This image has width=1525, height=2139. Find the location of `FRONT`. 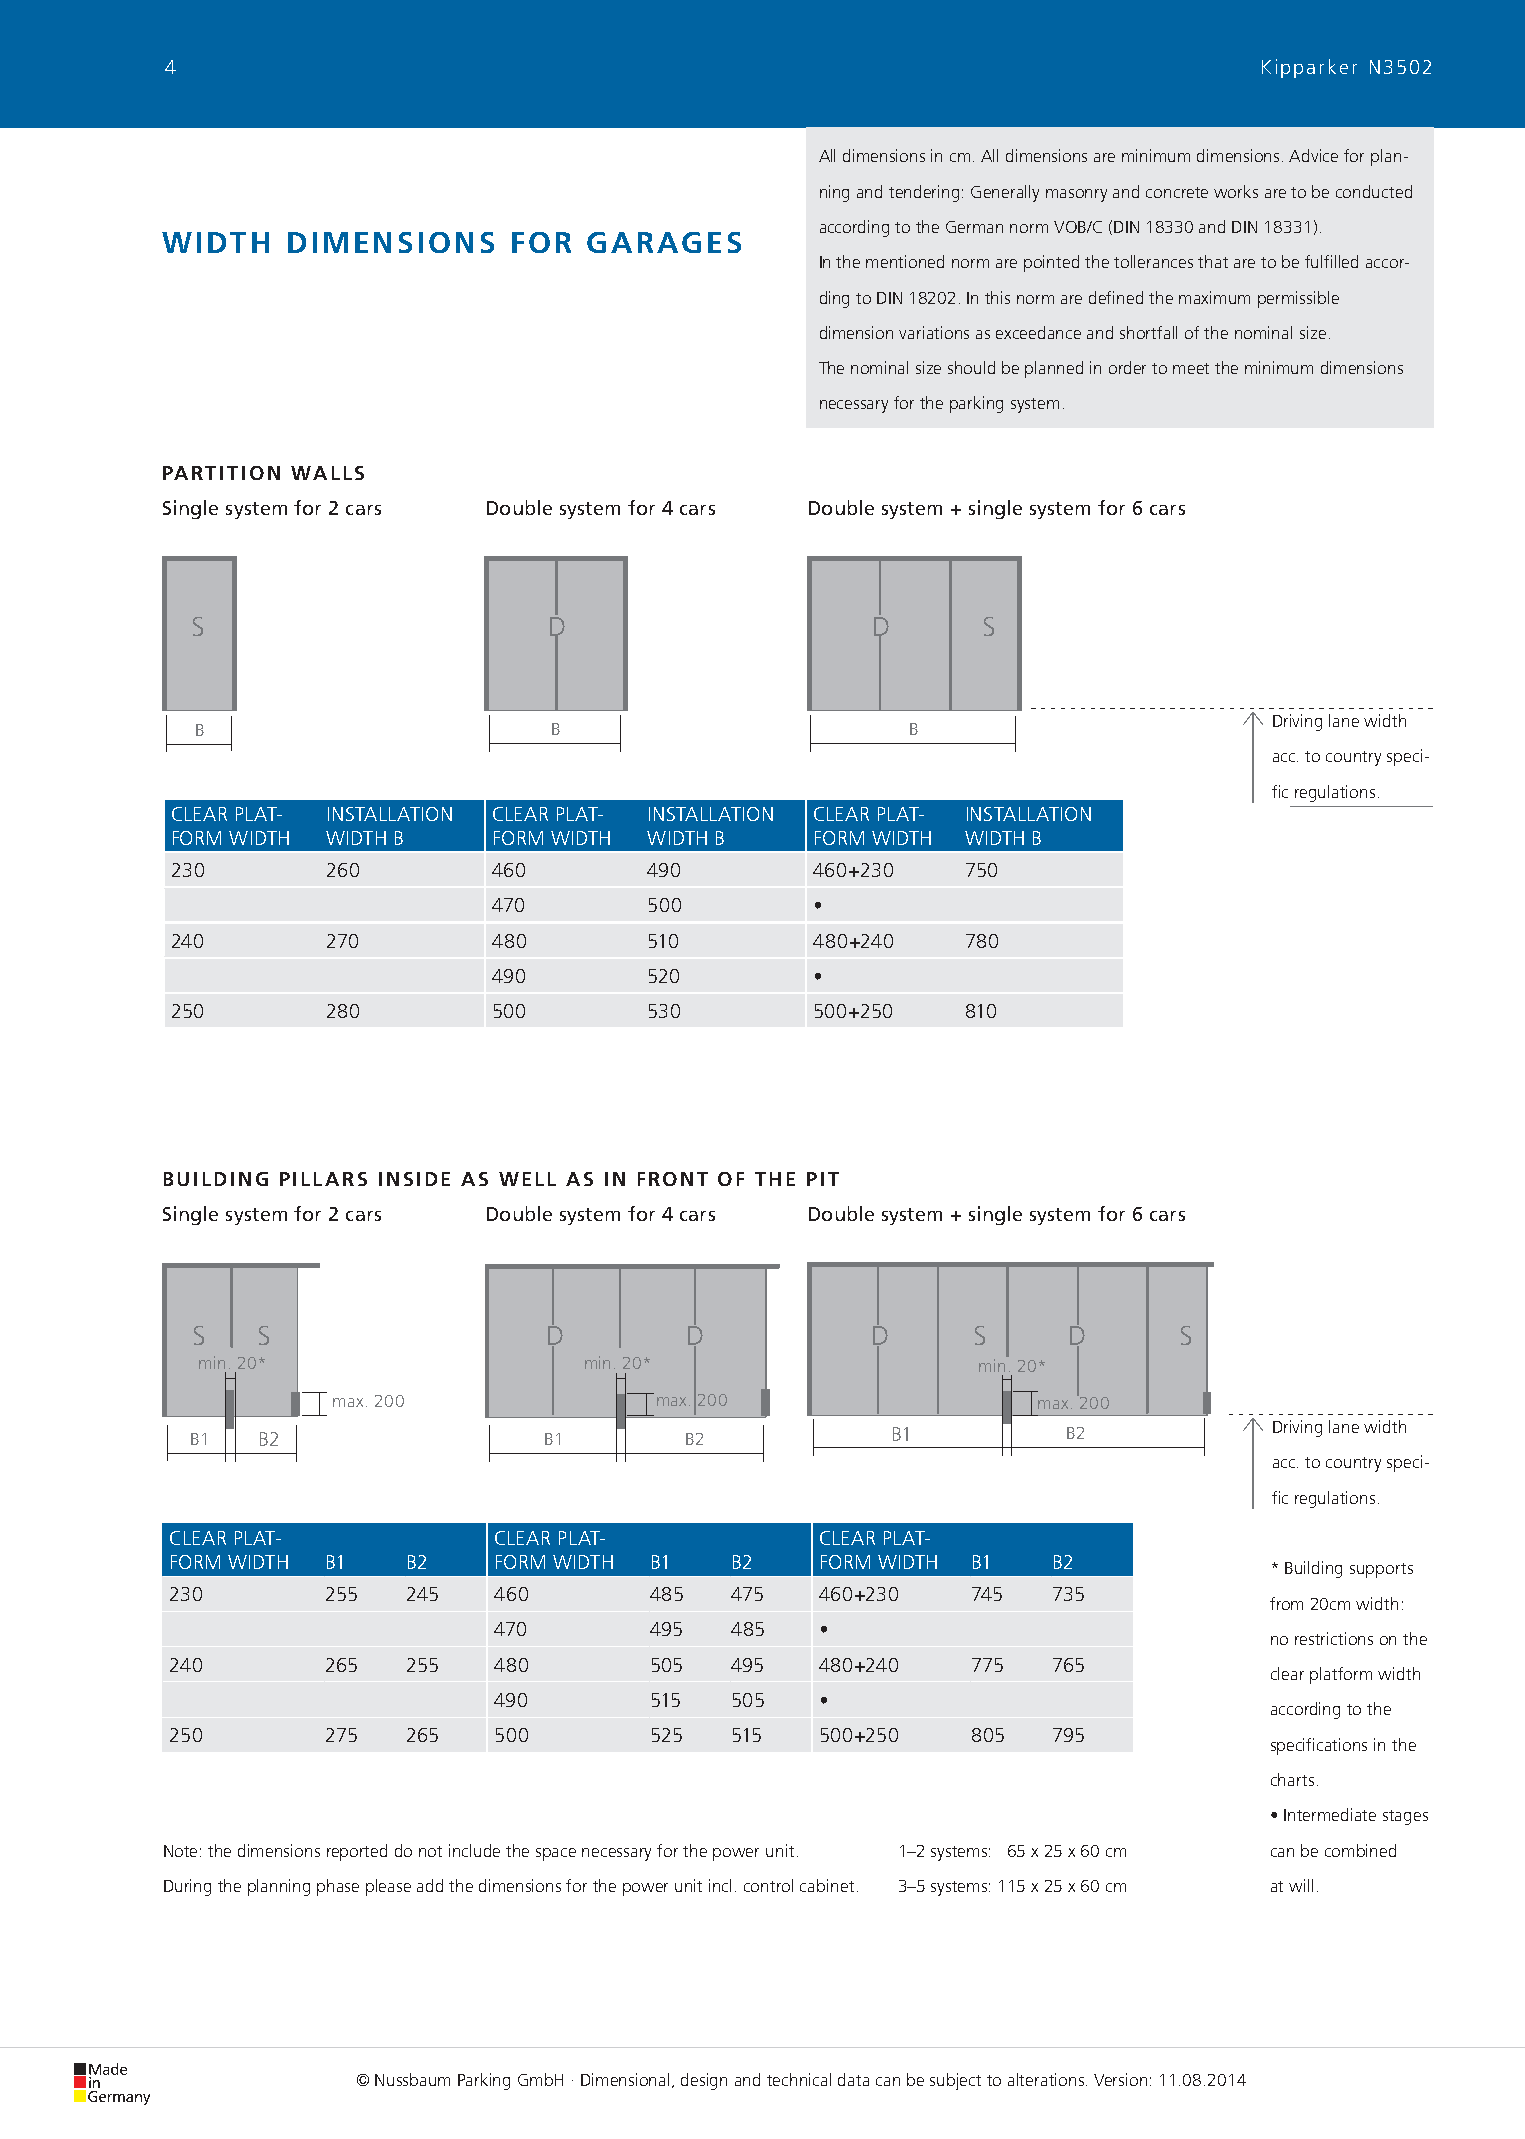

FRONT is located at coordinates (673, 1179).
